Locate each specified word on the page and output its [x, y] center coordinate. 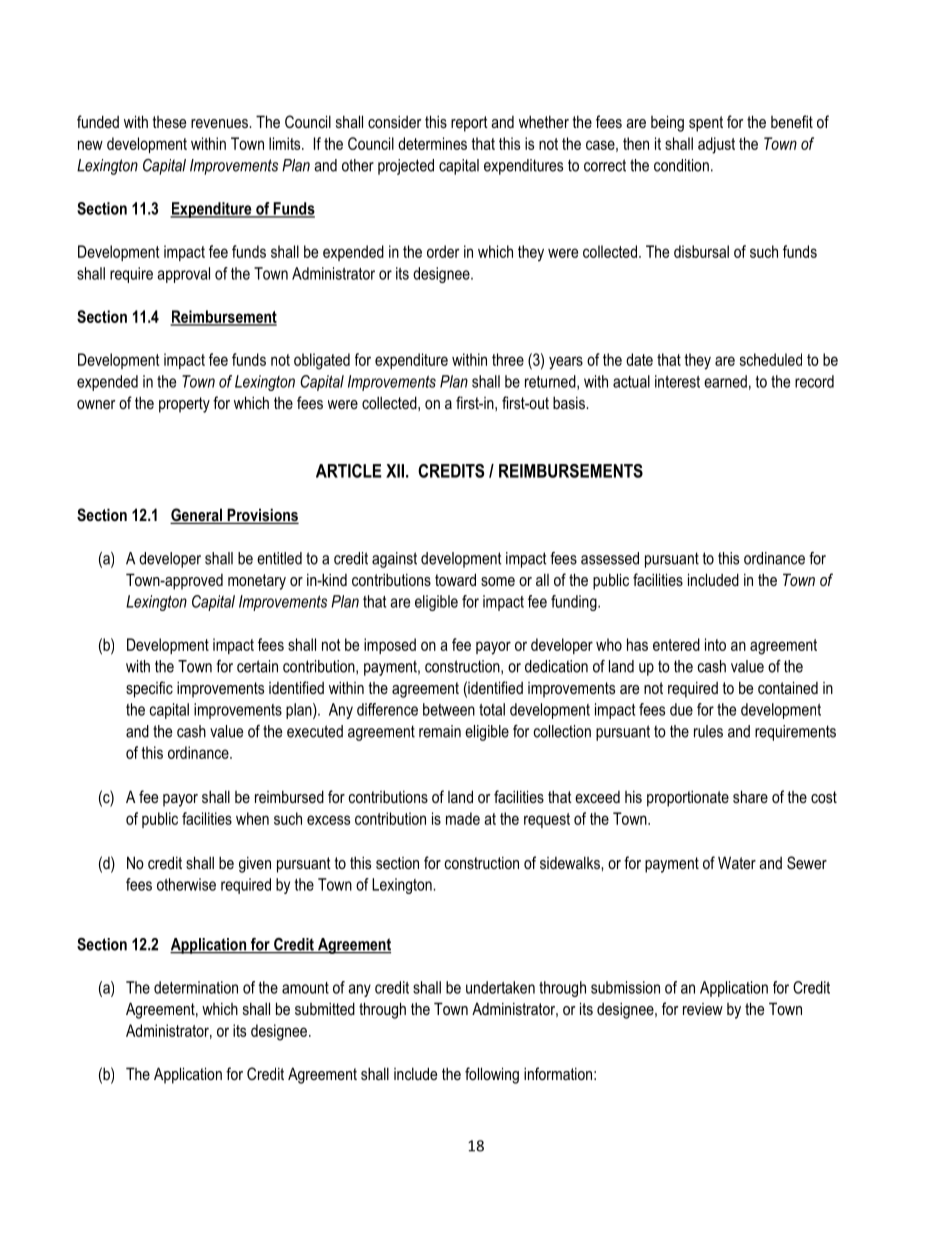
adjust [716, 145]
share [750, 796]
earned [725, 381]
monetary [257, 582]
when [252, 818]
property [184, 405]
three [508, 359]
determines [432, 143]
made [463, 818]
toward [455, 579]
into [715, 644]
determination [196, 987]
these [169, 122]
